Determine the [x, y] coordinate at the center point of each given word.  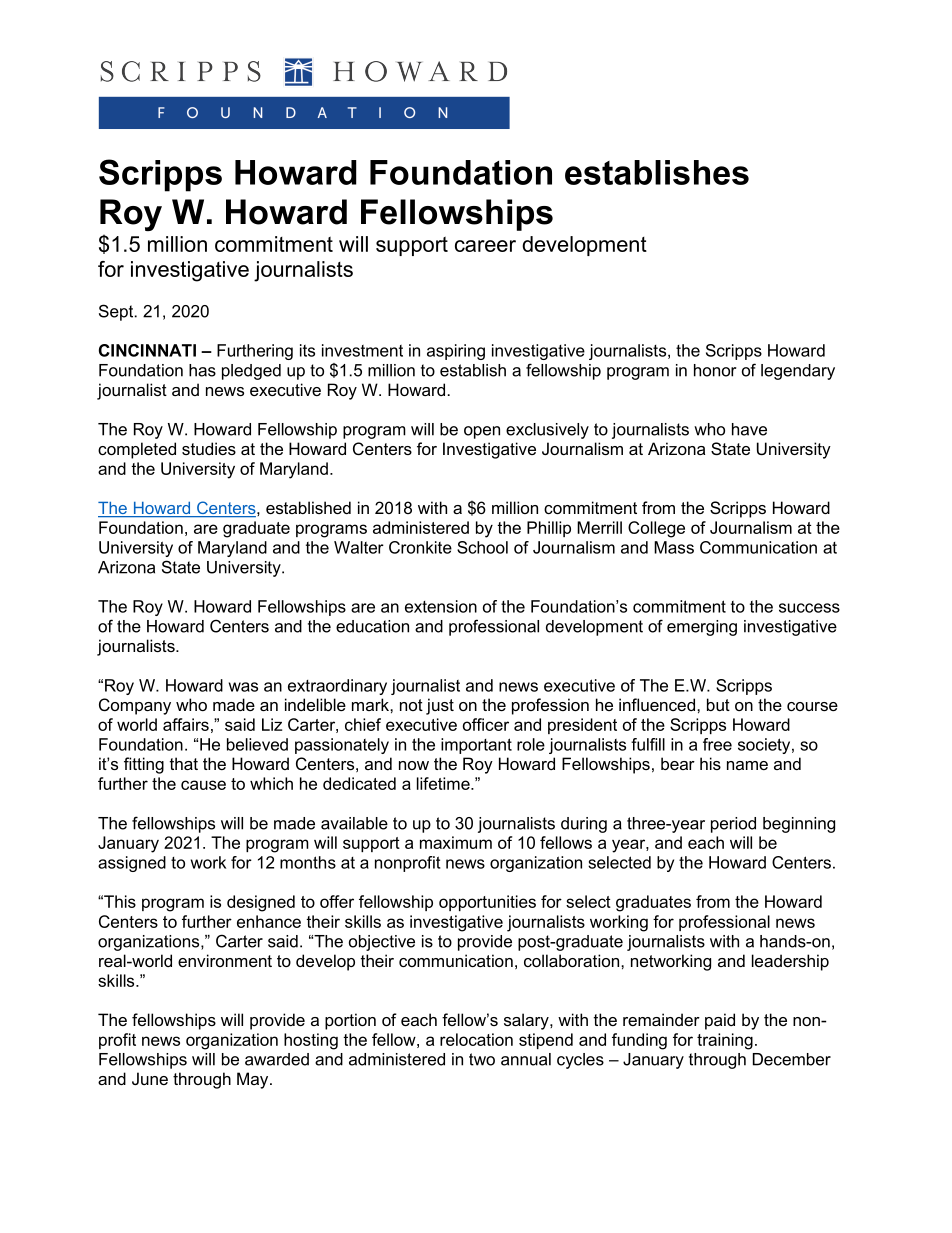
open [482, 432]
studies [209, 448]
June [150, 1078]
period [733, 825]
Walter [359, 547]
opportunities [487, 903]
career [485, 246]
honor [715, 370]
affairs [186, 724]
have [749, 429]
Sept [117, 312]
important [476, 746]
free [717, 744]
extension [441, 606]
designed [261, 903]
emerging [702, 628]
